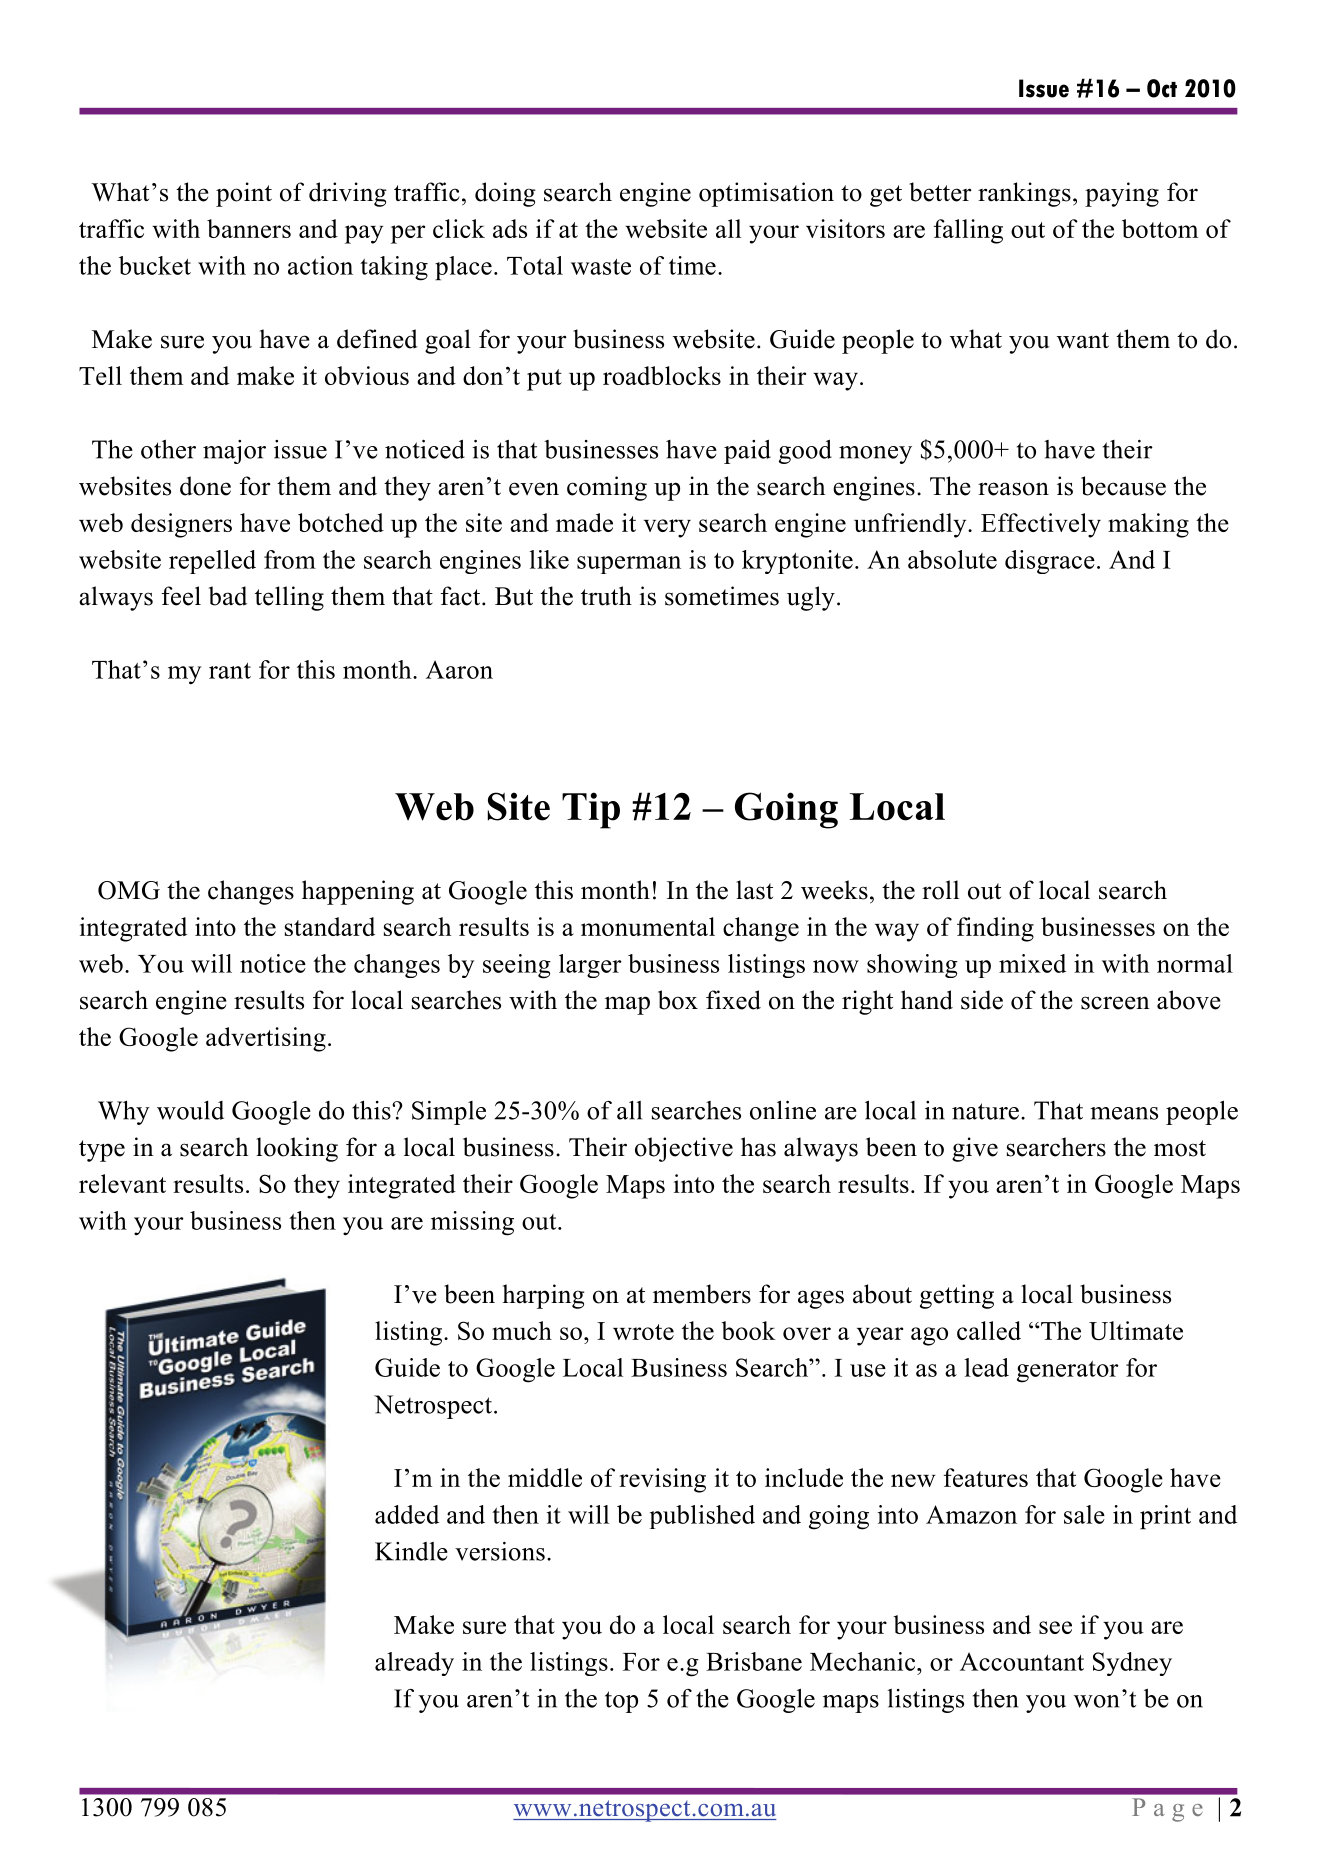 The image size is (1321, 1868). What do you see at coordinates (1167, 1810) in the screenshot?
I see `Page` at bounding box center [1167, 1810].
